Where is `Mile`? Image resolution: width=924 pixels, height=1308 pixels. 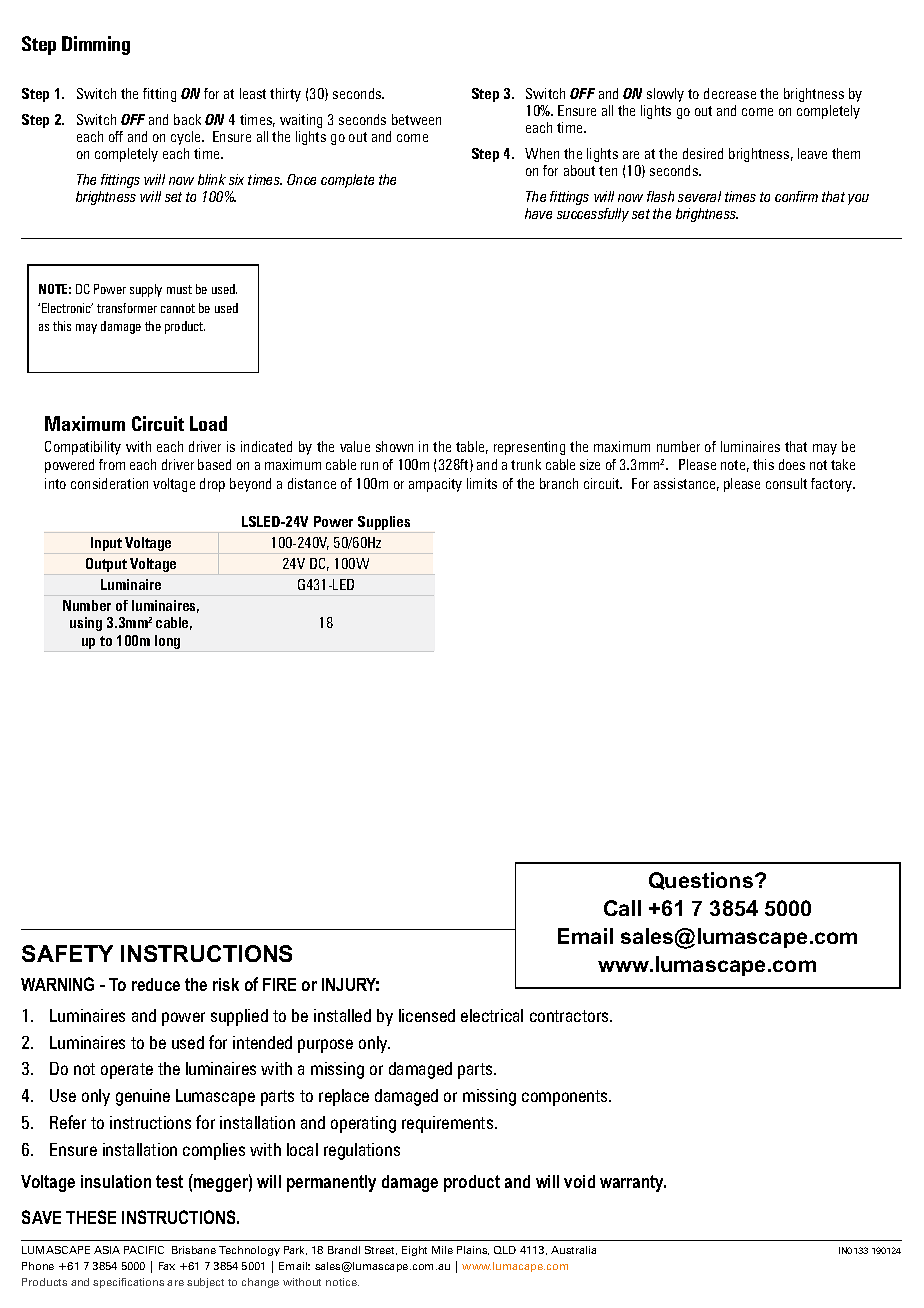 Mile is located at coordinates (442, 1250).
